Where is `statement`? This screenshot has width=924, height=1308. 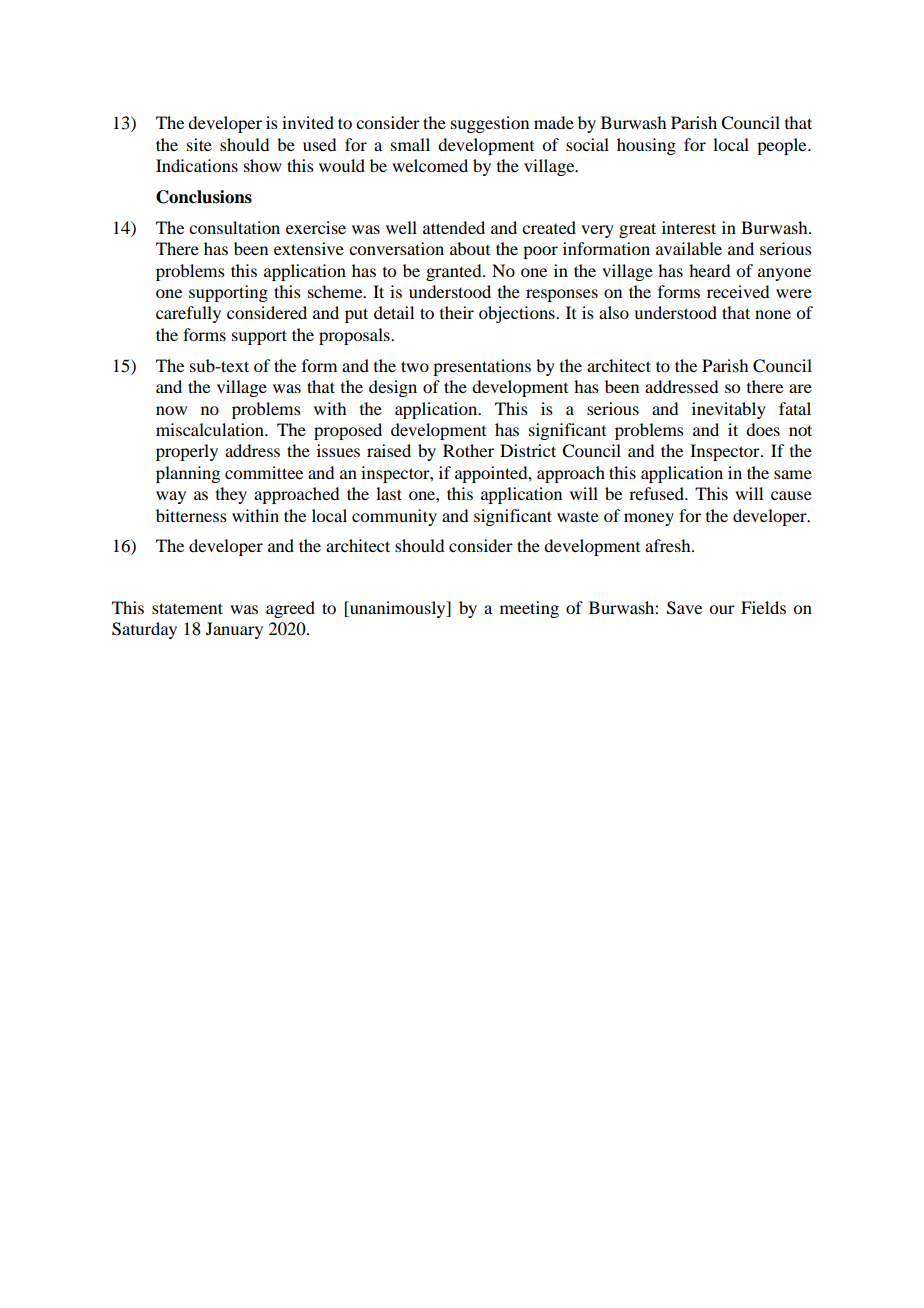 statement is located at coordinates (187, 608).
